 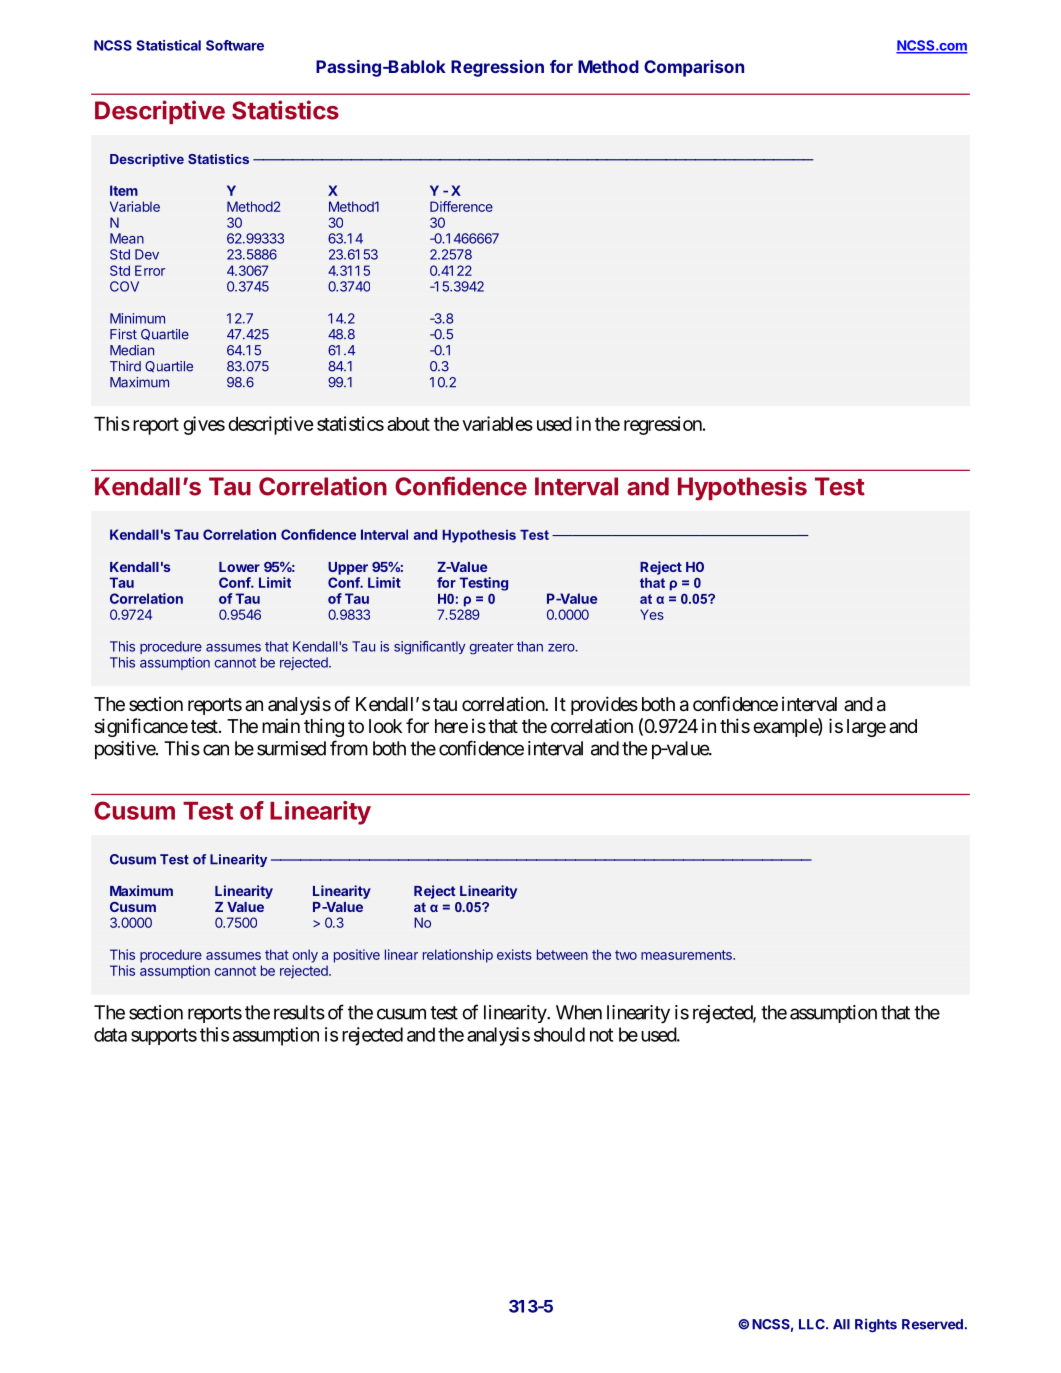 I want to click on Difference, so click(x=461, y=206).
